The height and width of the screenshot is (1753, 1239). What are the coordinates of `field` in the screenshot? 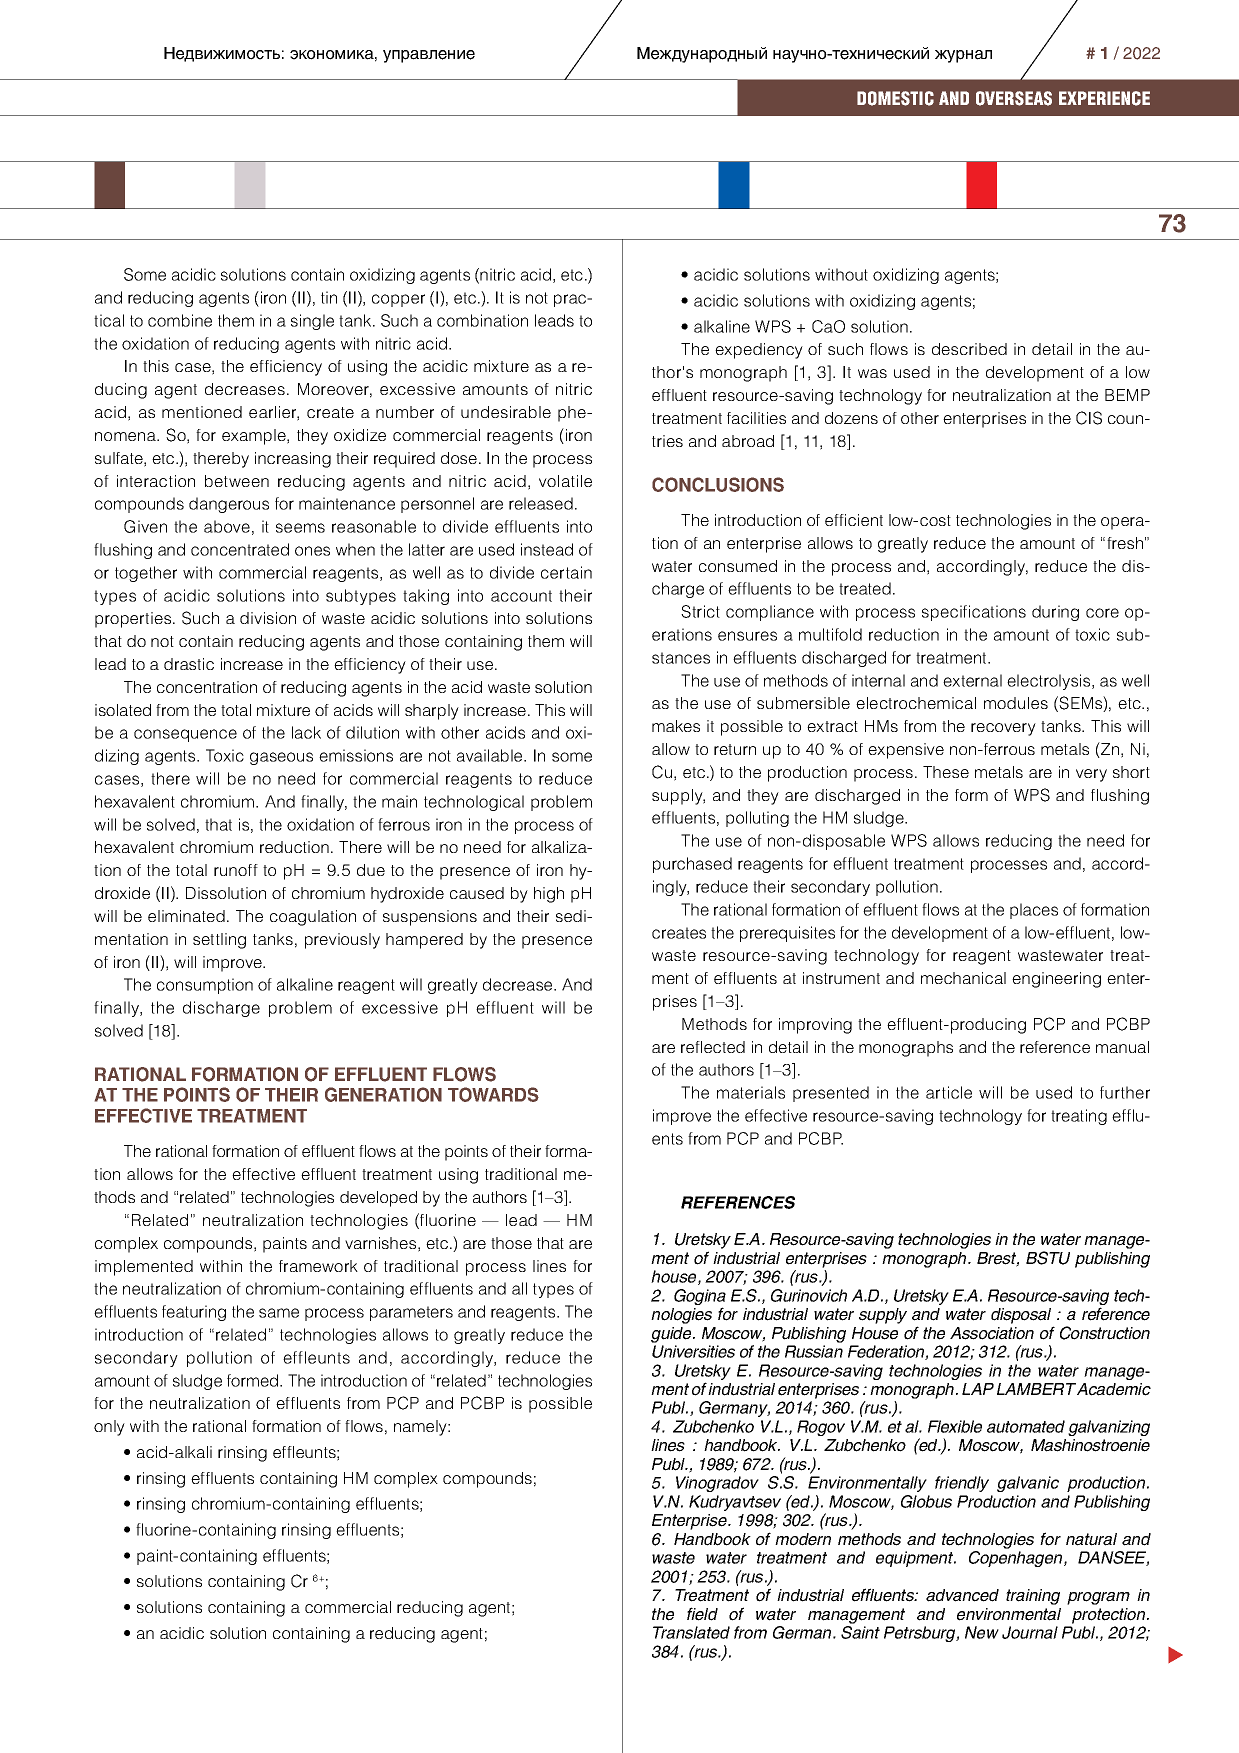 It's located at (702, 1614).
